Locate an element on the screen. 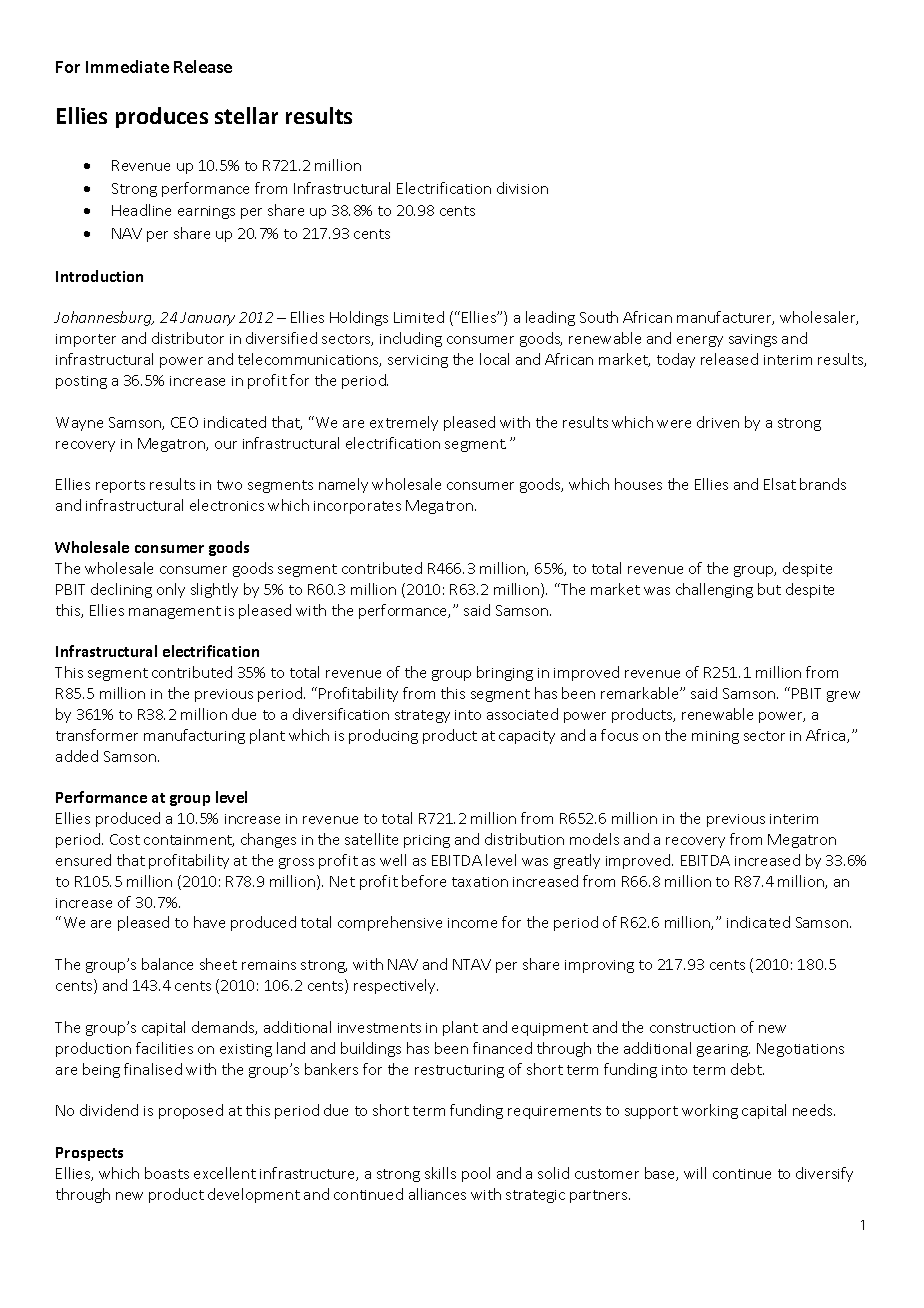  management is located at coordinates (175, 612).
